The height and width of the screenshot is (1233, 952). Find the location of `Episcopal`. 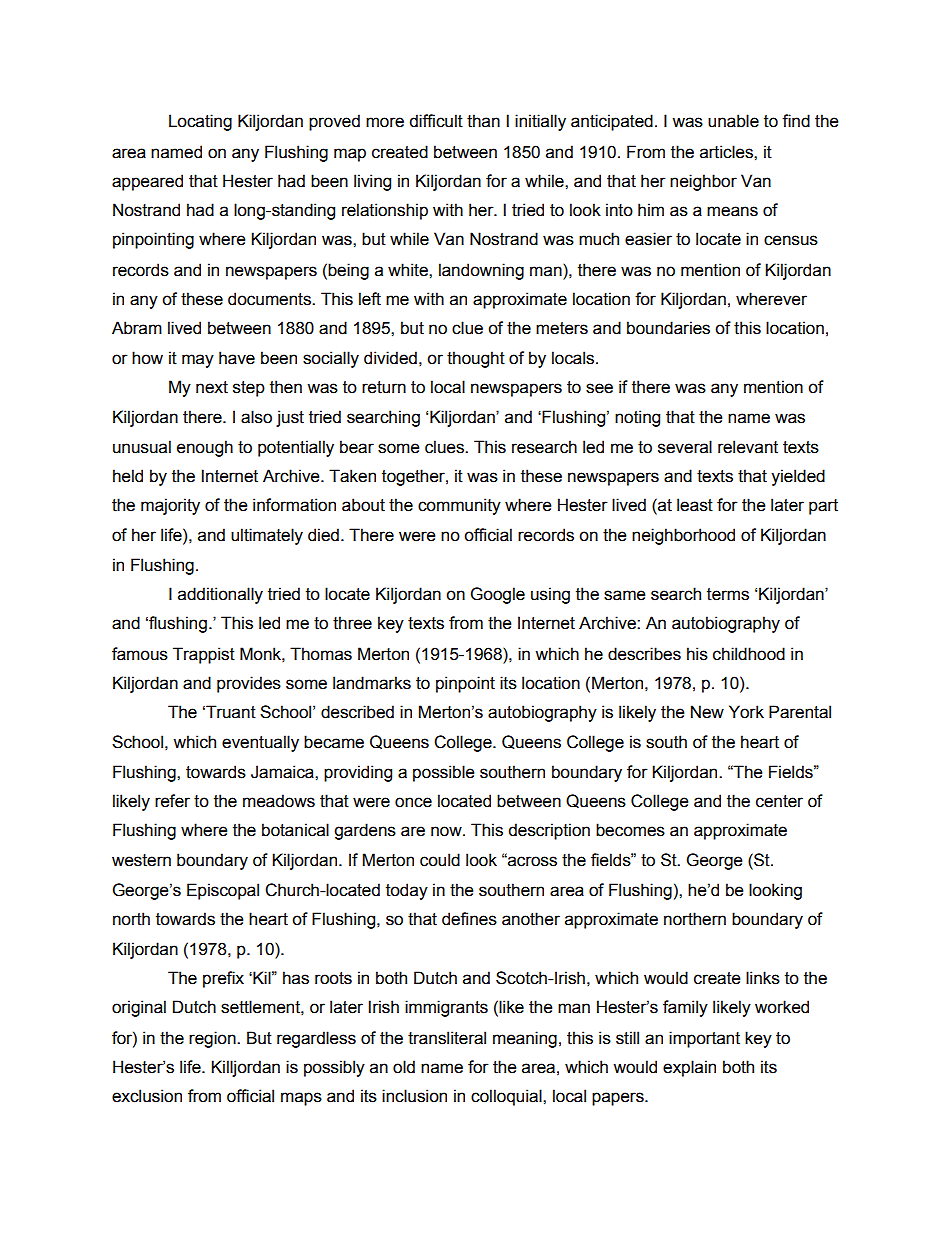

Episcopal is located at coordinates (223, 891).
